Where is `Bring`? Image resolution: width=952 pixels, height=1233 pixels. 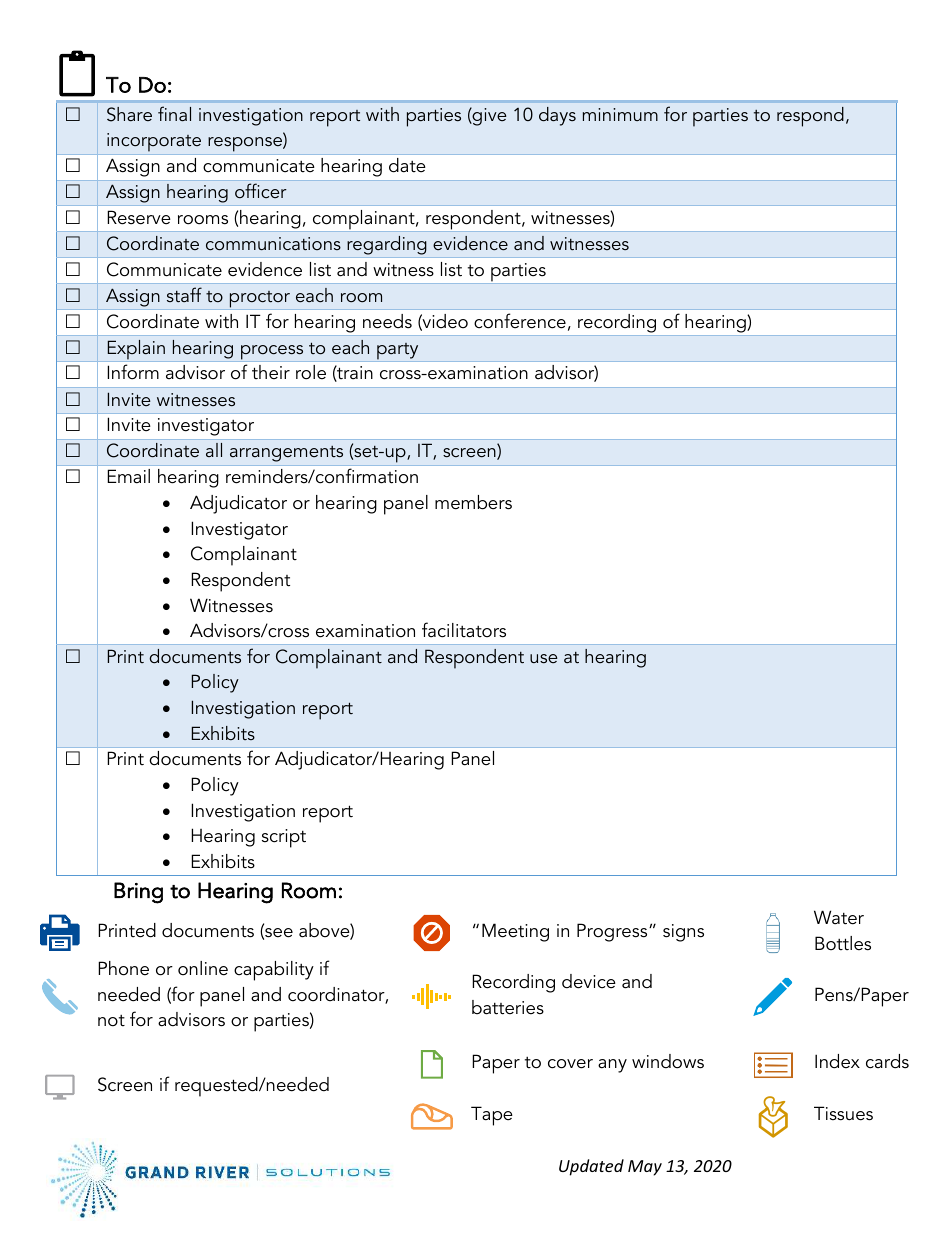 Bring is located at coordinates (138, 893).
